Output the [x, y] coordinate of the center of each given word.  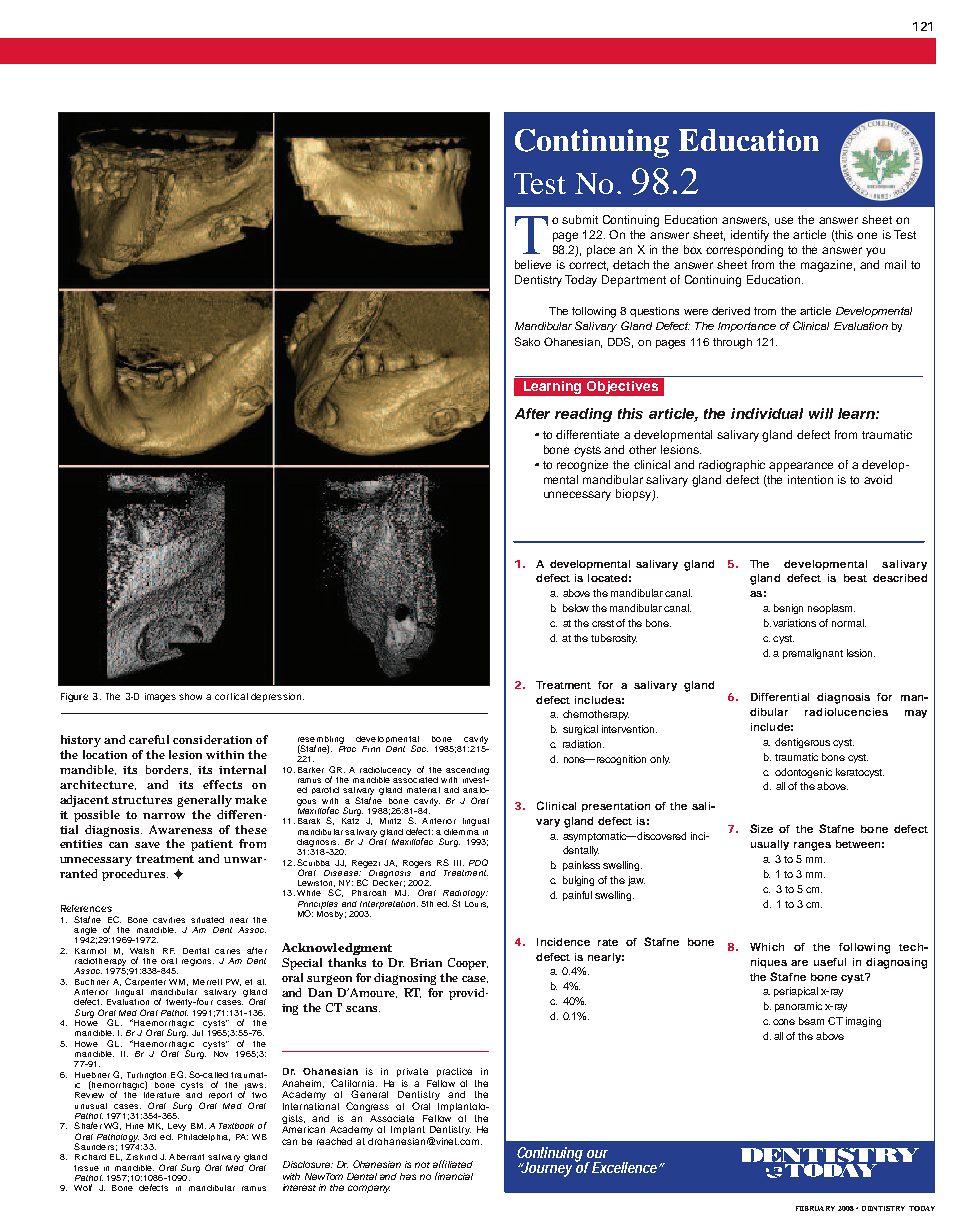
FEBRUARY [815, 1208]
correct [588, 266]
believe [533, 264]
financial [454, 1176]
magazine [828, 266]
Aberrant [186, 1157]
